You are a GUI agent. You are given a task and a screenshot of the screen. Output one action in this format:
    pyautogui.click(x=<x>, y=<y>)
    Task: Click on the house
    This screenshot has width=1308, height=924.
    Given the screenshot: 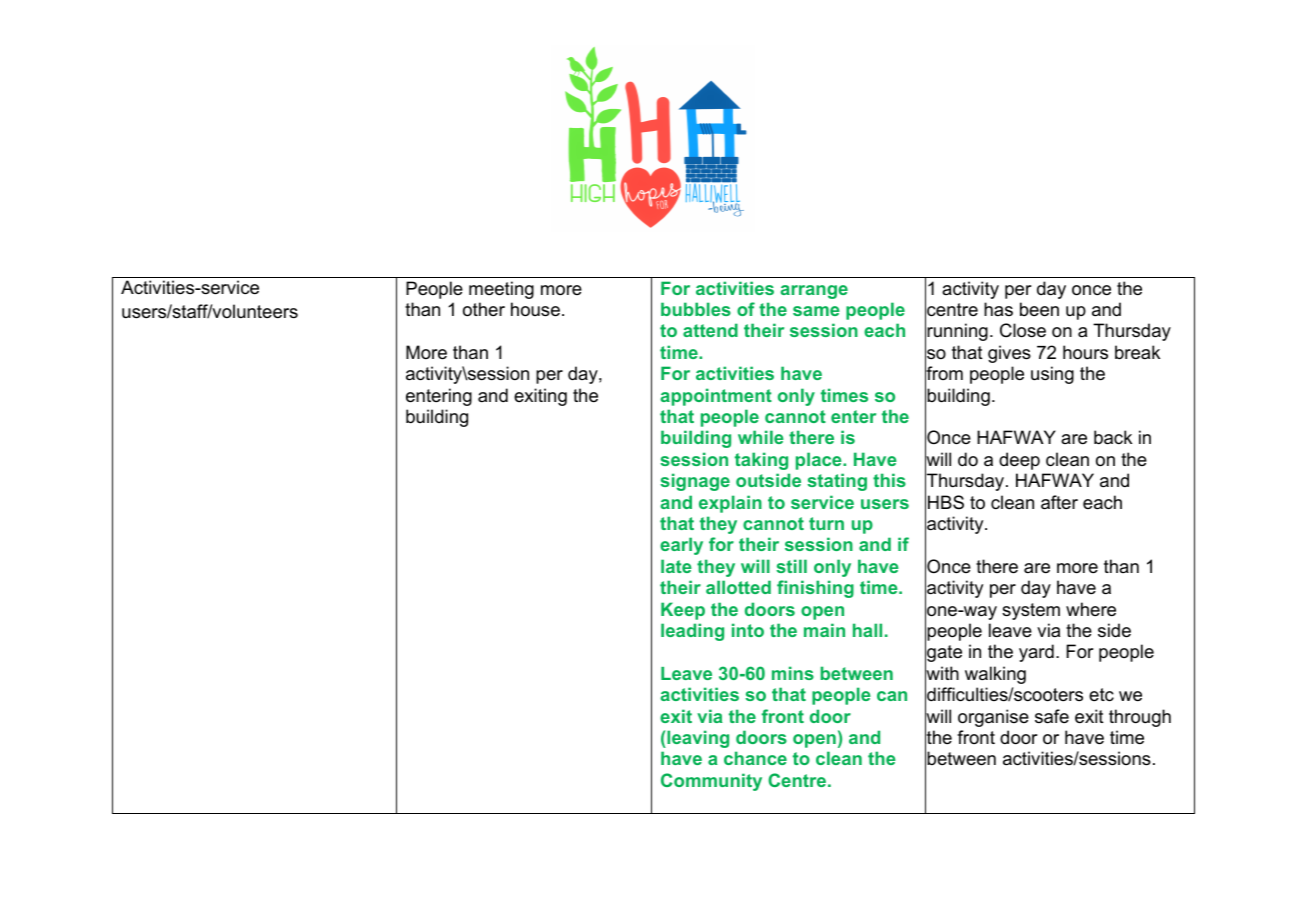 What is the action you would take?
    pyautogui.click(x=535, y=309)
